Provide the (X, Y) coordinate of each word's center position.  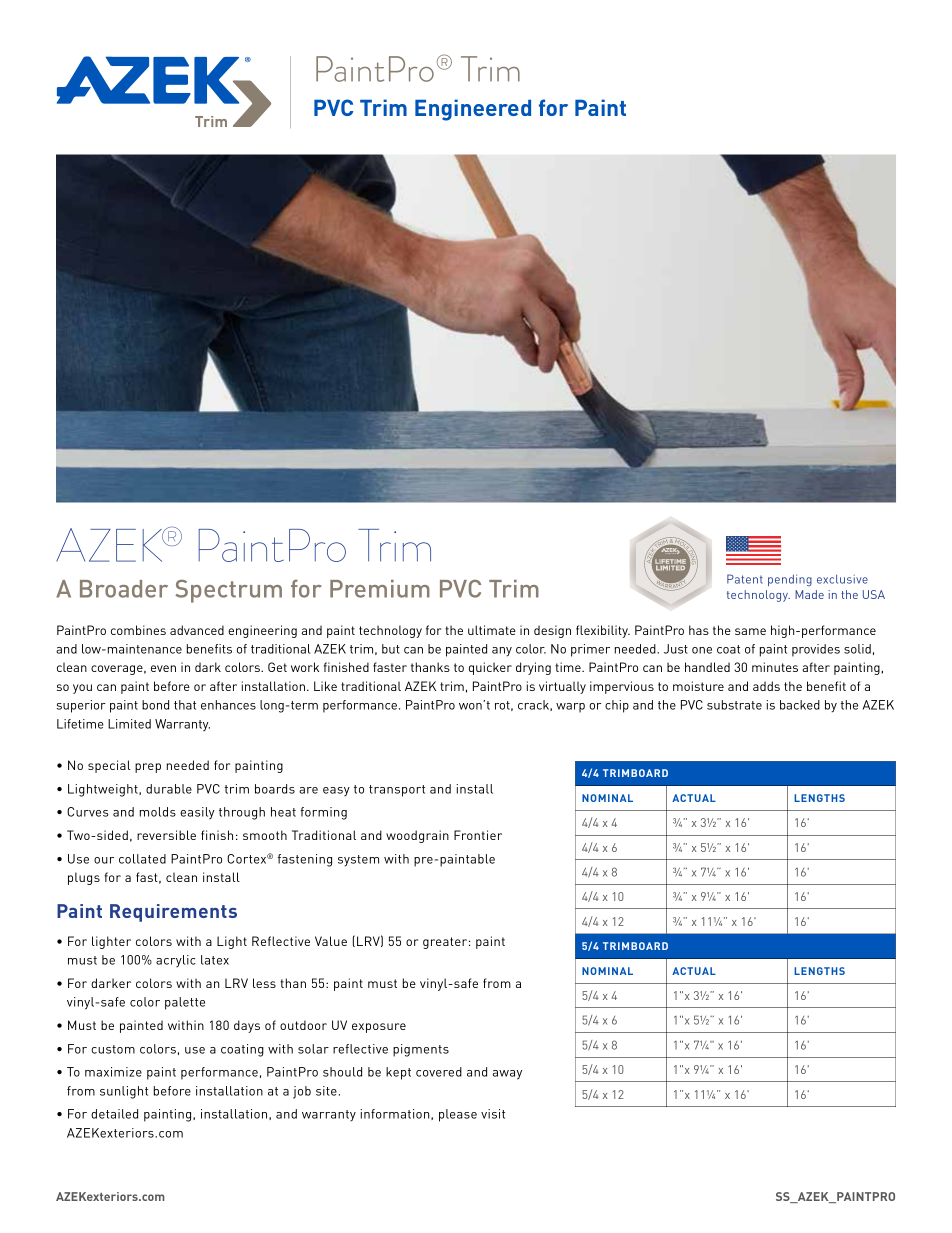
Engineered (473, 110)
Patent (745, 579)
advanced (197, 630)
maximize (113, 1072)
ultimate (492, 630)
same (750, 631)
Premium (380, 589)
